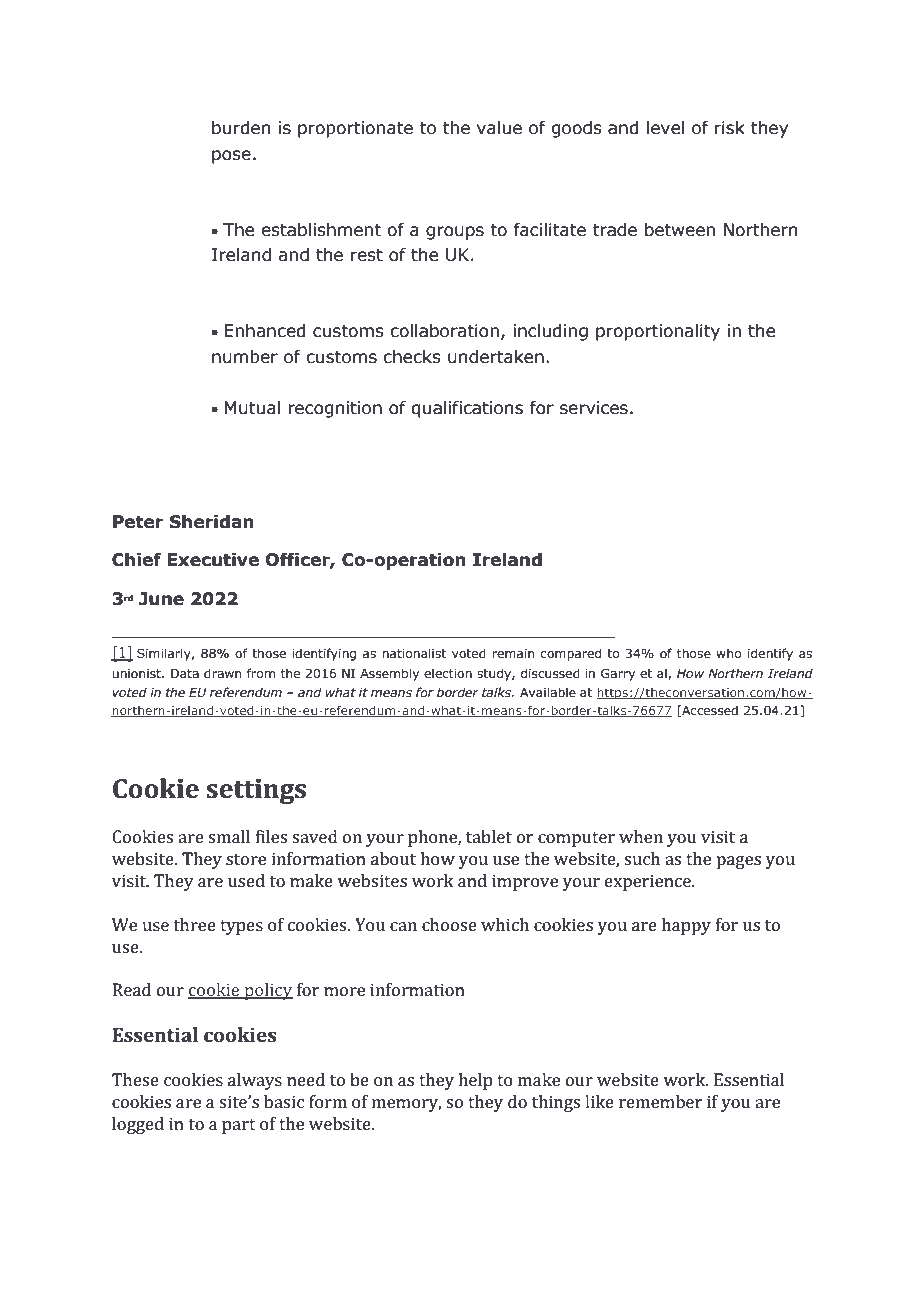 The width and height of the page is (924, 1308). What do you see at coordinates (594, 408) in the page?
I see `services` at bounding box center [594, 408].
